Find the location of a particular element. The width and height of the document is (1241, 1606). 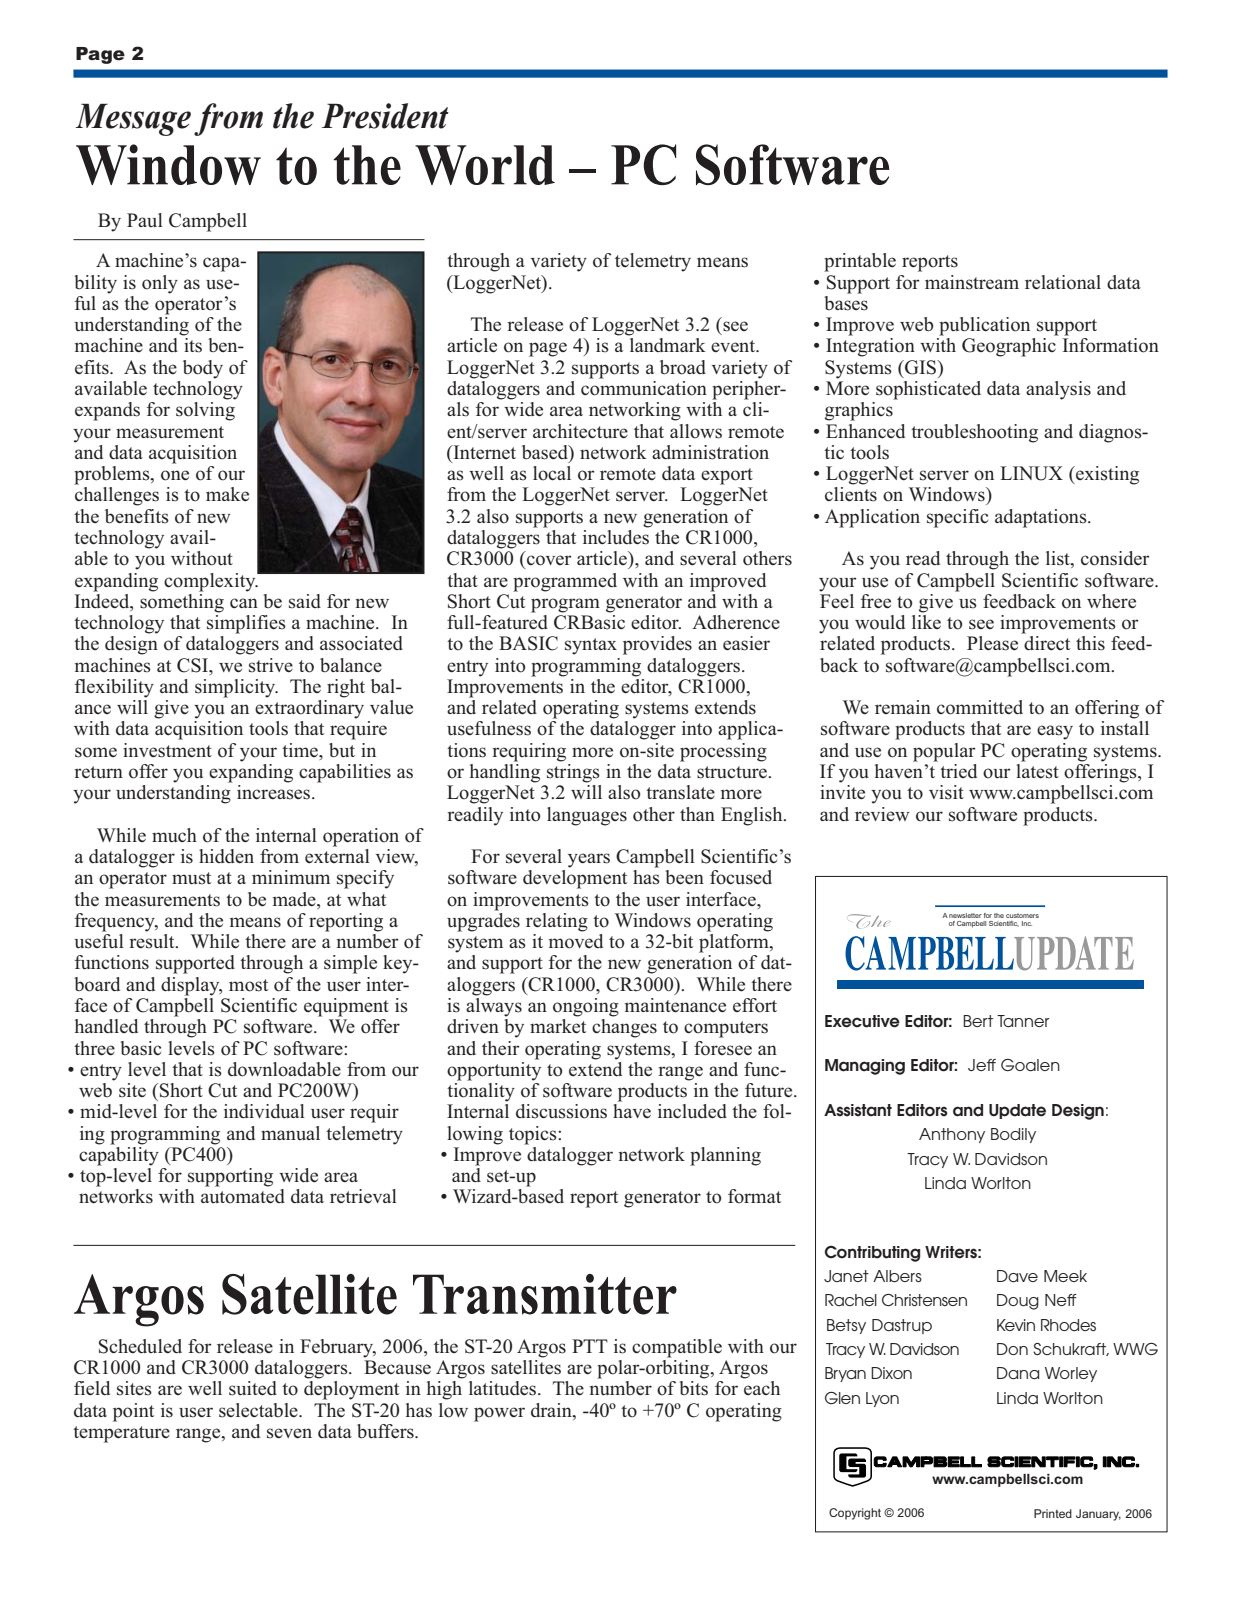

languages is located at coordinates (587, 816).
